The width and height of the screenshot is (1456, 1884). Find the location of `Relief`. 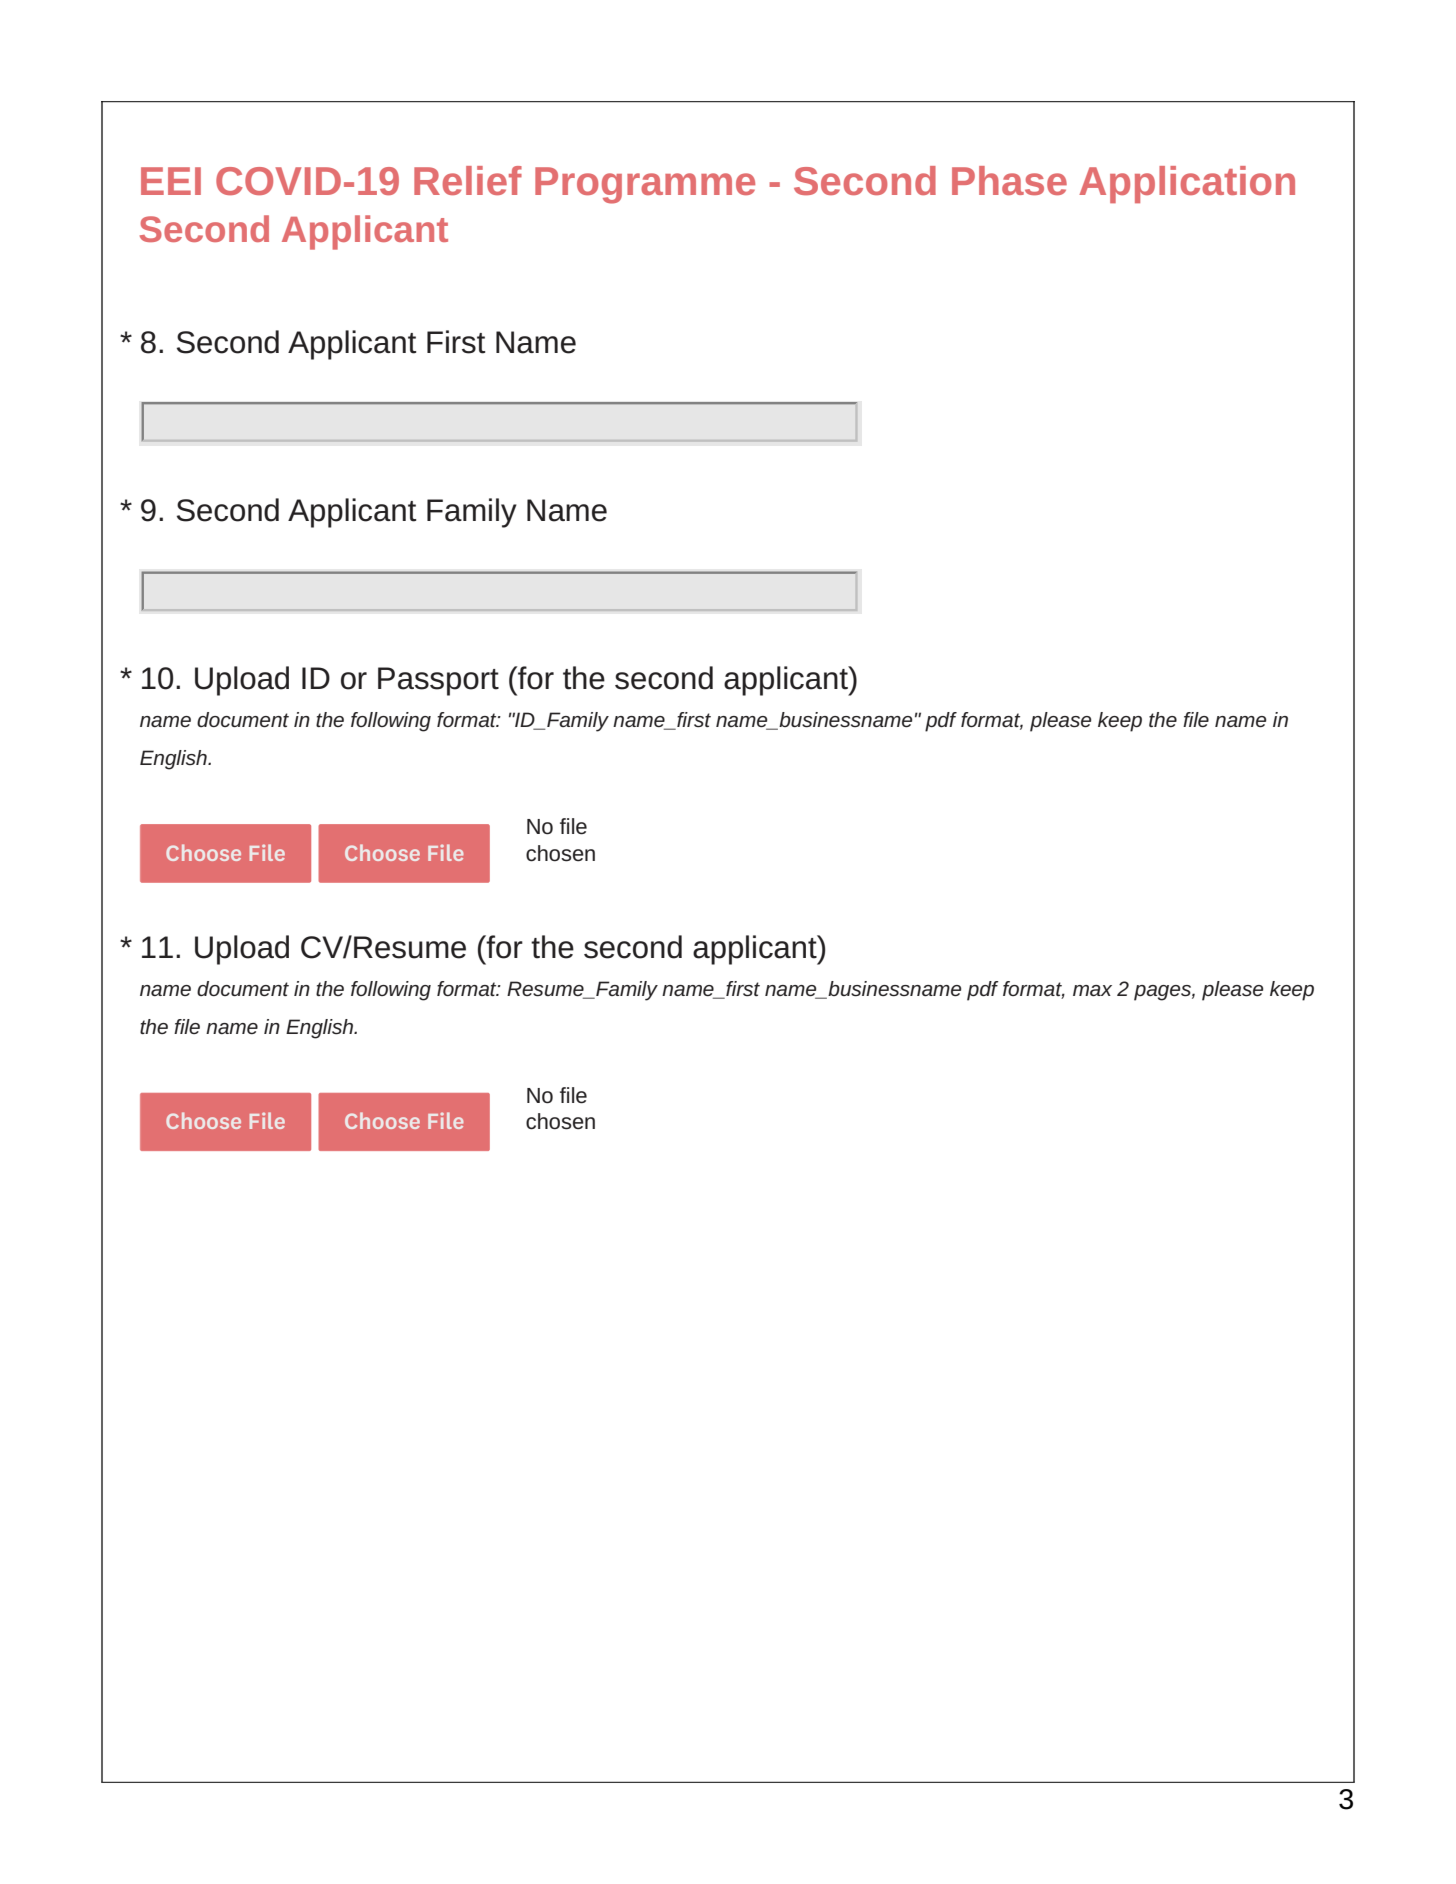

Relief is located at coordinates (468, 180).
